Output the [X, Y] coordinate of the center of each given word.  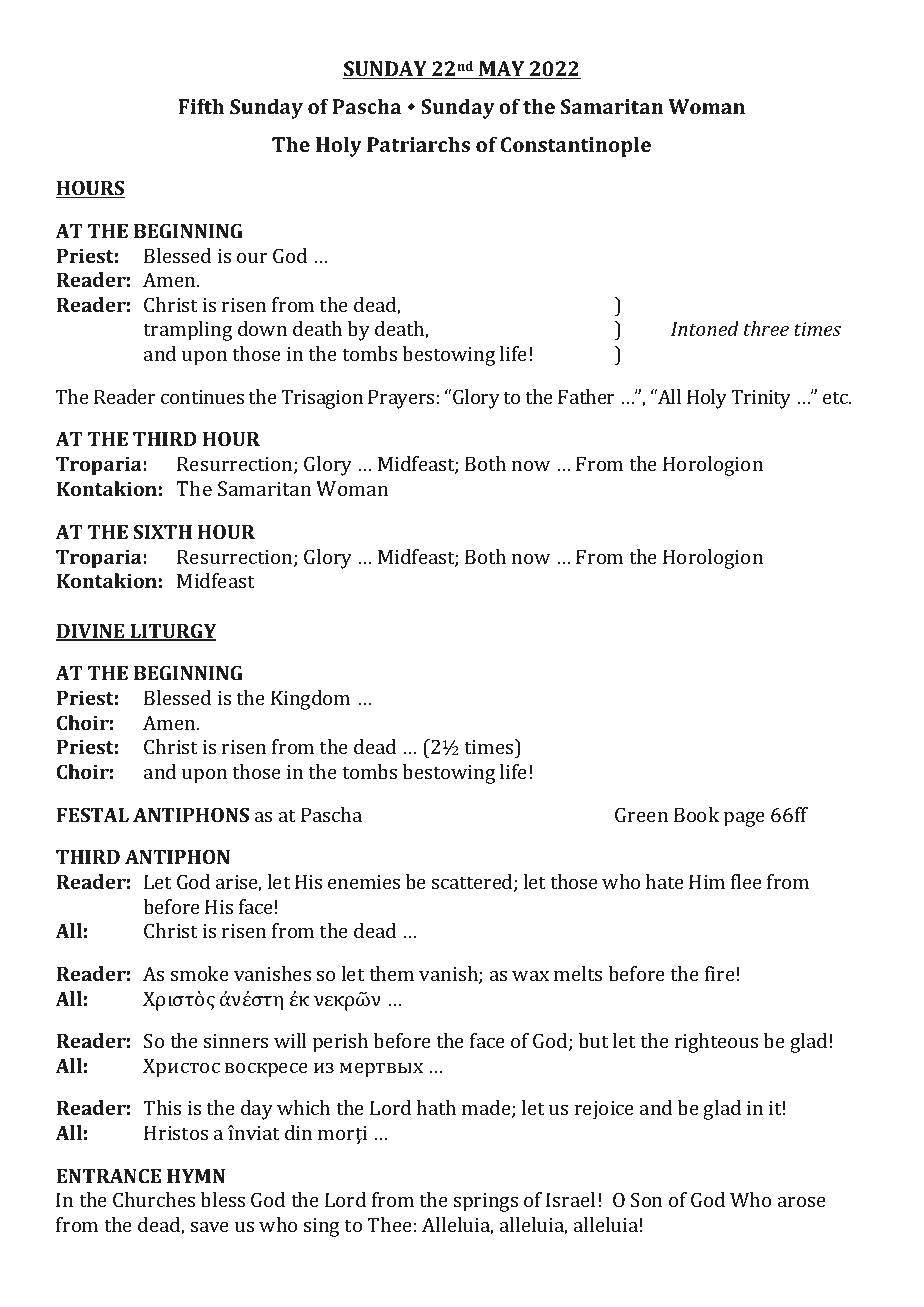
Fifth [201, 106]
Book [696, 814]
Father [586, 396]
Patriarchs [418, 144]
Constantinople [576, 146]
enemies [364, 882]
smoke [200, 973]
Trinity [761, 399]
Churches [154, 1199]
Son [646, 1199]
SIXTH [162, 531]
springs [486, 1202]
